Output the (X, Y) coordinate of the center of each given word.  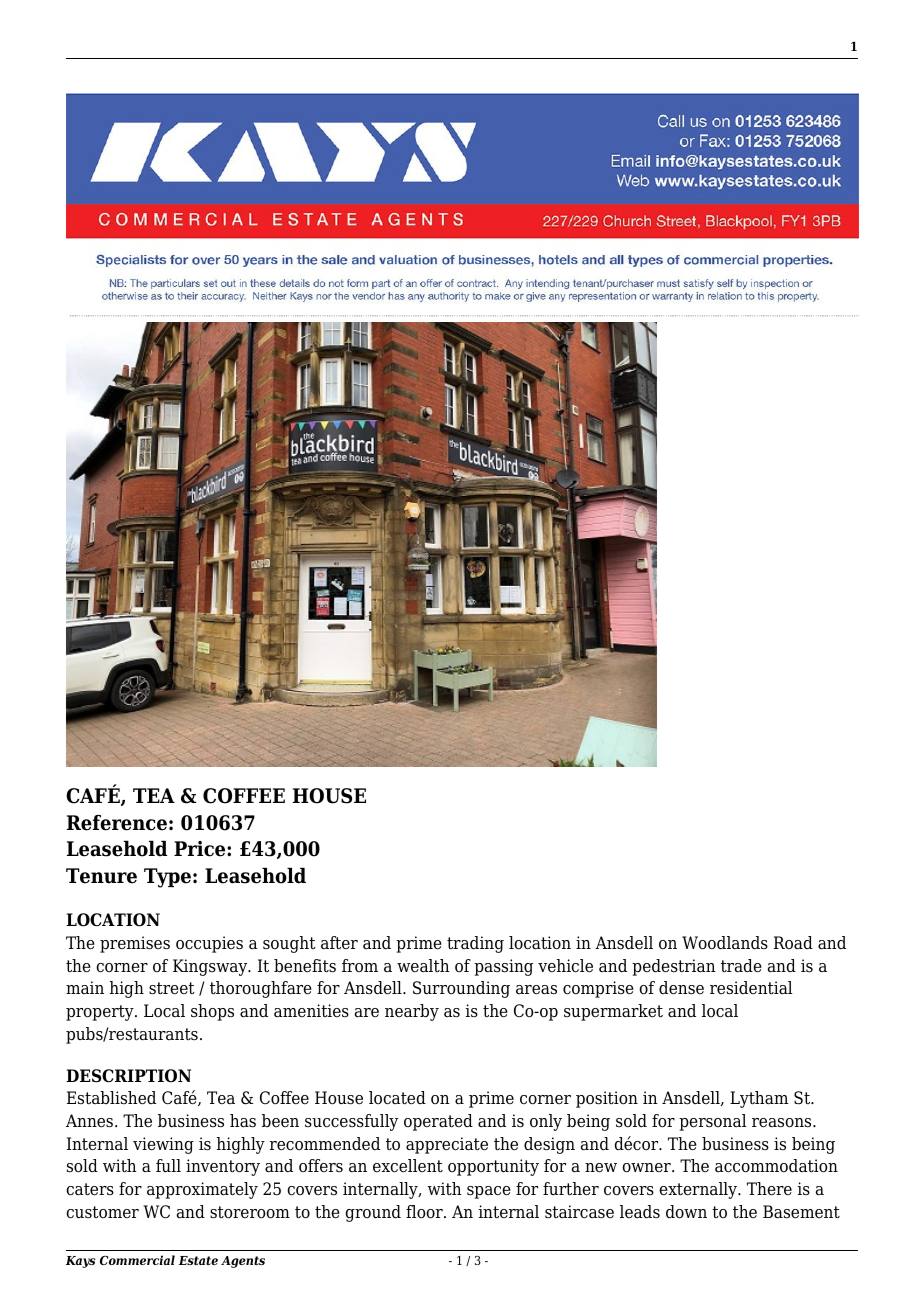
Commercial (137, 1260)
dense (681, 988)
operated (438, 1122)
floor (425, 1212)
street (172, 988)
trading (475, 944)
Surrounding (461, 989)
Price (201, 849)
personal (712, 1122)
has (243, 1121)
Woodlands (725, 943)
